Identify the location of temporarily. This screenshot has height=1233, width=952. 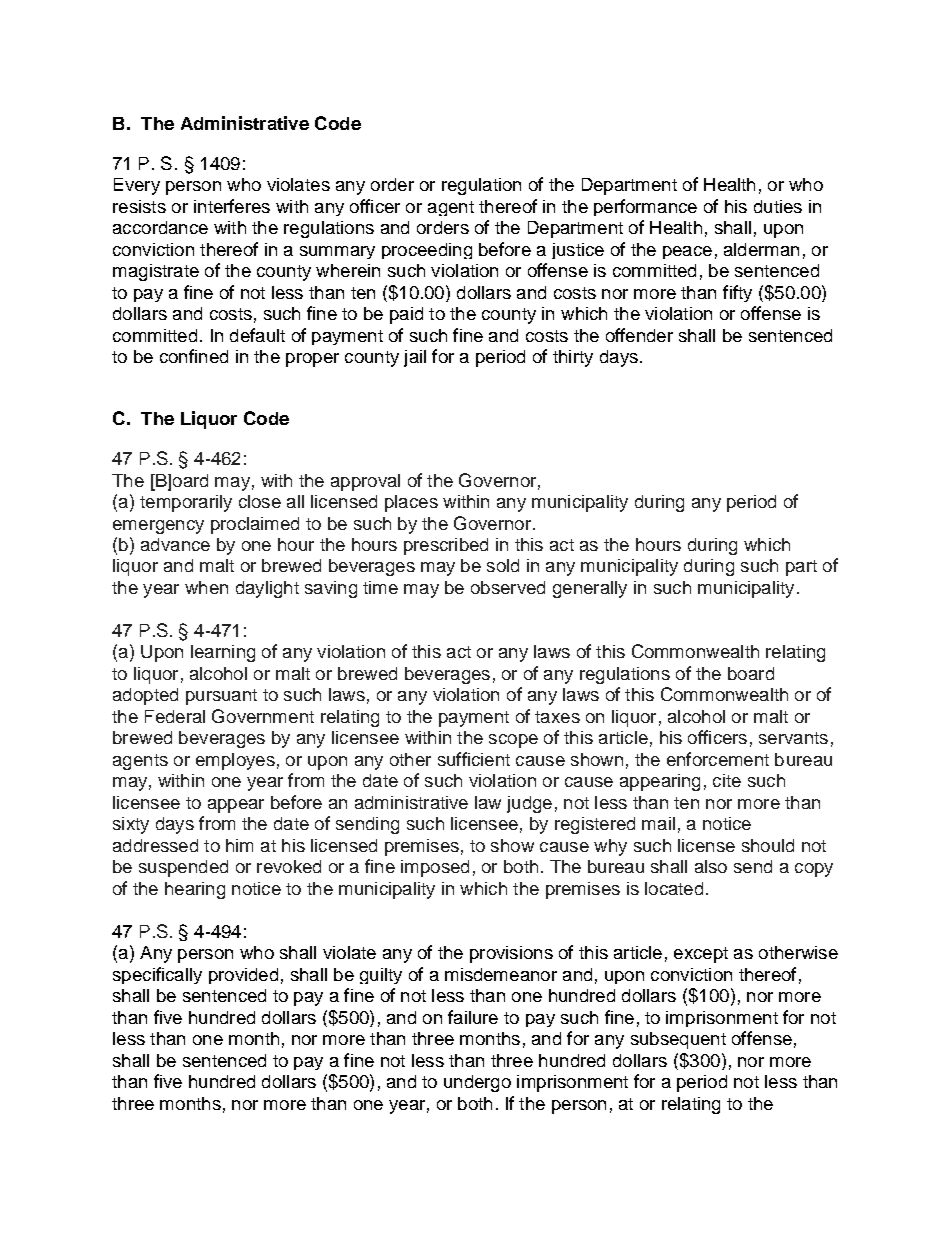
(186, 503).
